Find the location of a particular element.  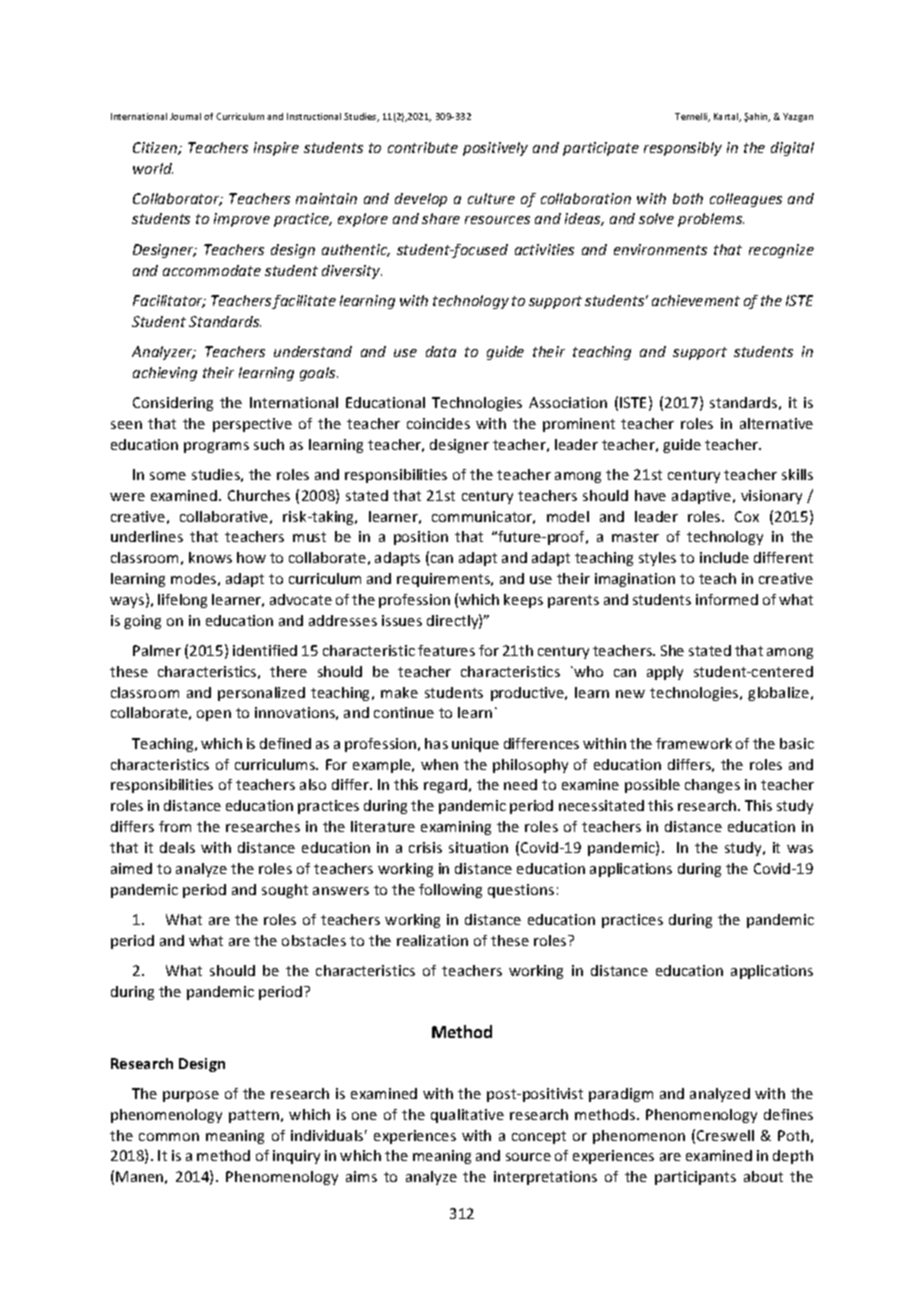

features is located at coordinates (446, 650).
